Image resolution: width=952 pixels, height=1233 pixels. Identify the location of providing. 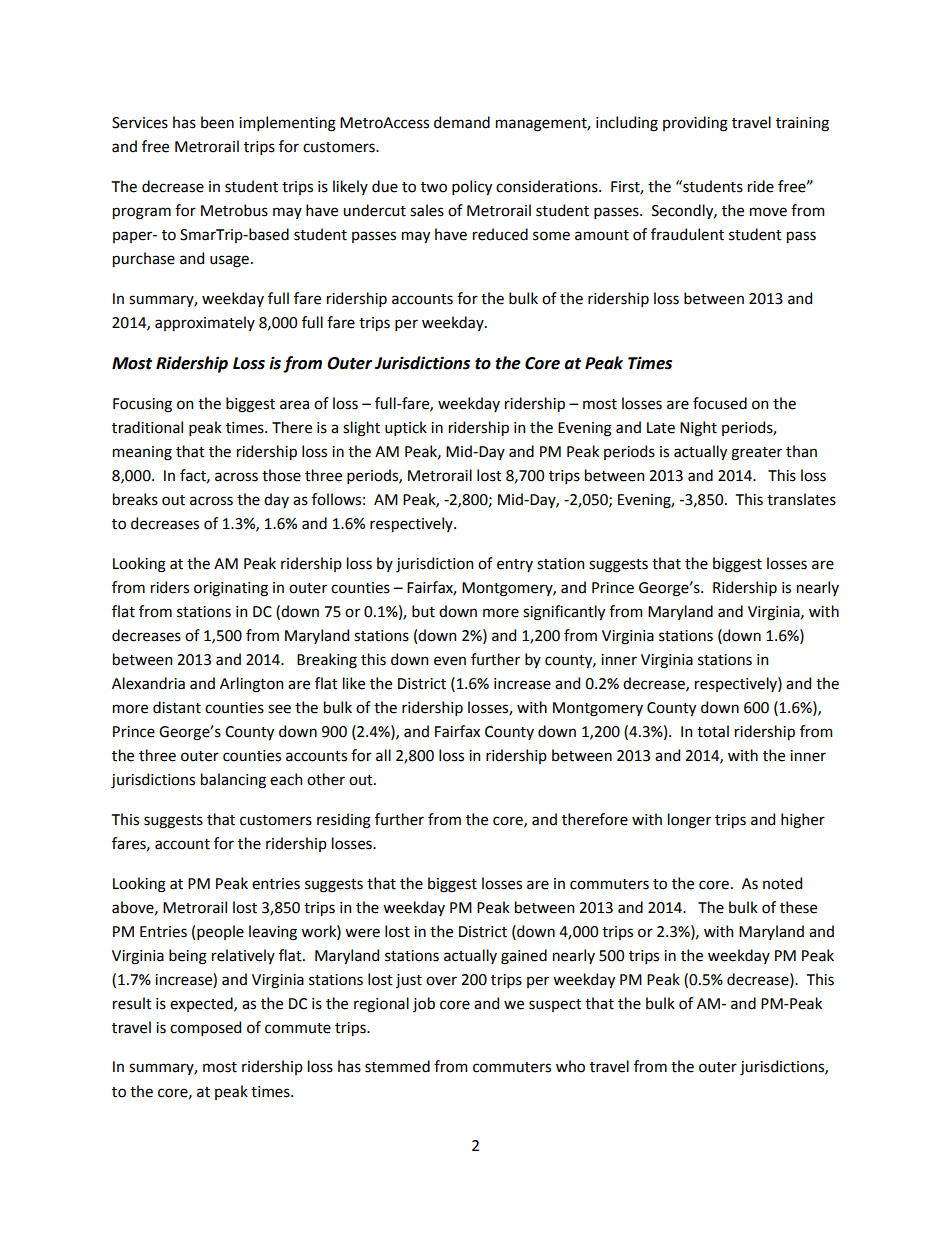
(695, 124).
